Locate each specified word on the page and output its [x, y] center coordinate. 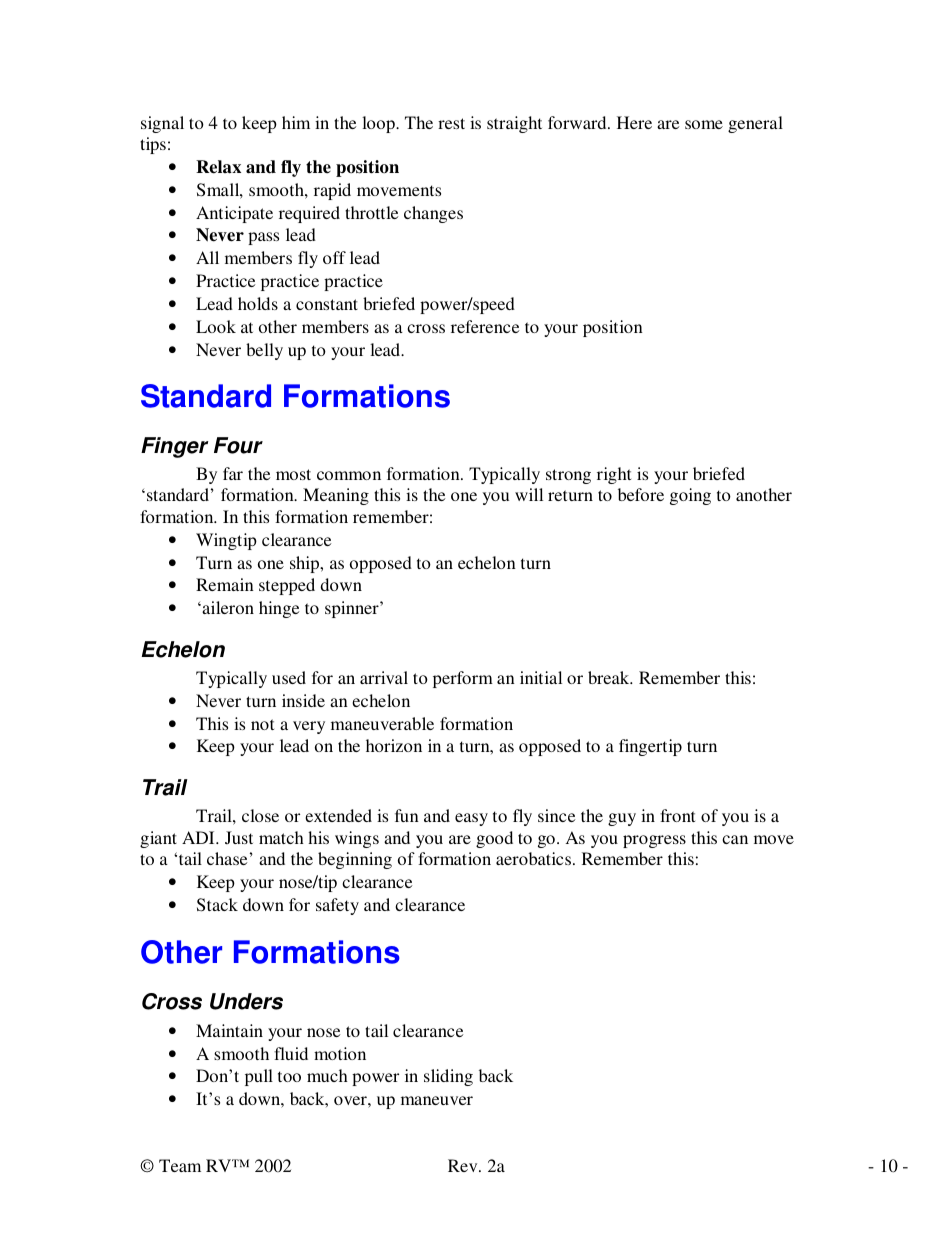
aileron [227, 607]
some [704, 124]
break [610, 677]
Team [180, 1165]
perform [463, 679]
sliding [448, 1077]
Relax [218, 167]
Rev [464, 1165]
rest [451, 123]
